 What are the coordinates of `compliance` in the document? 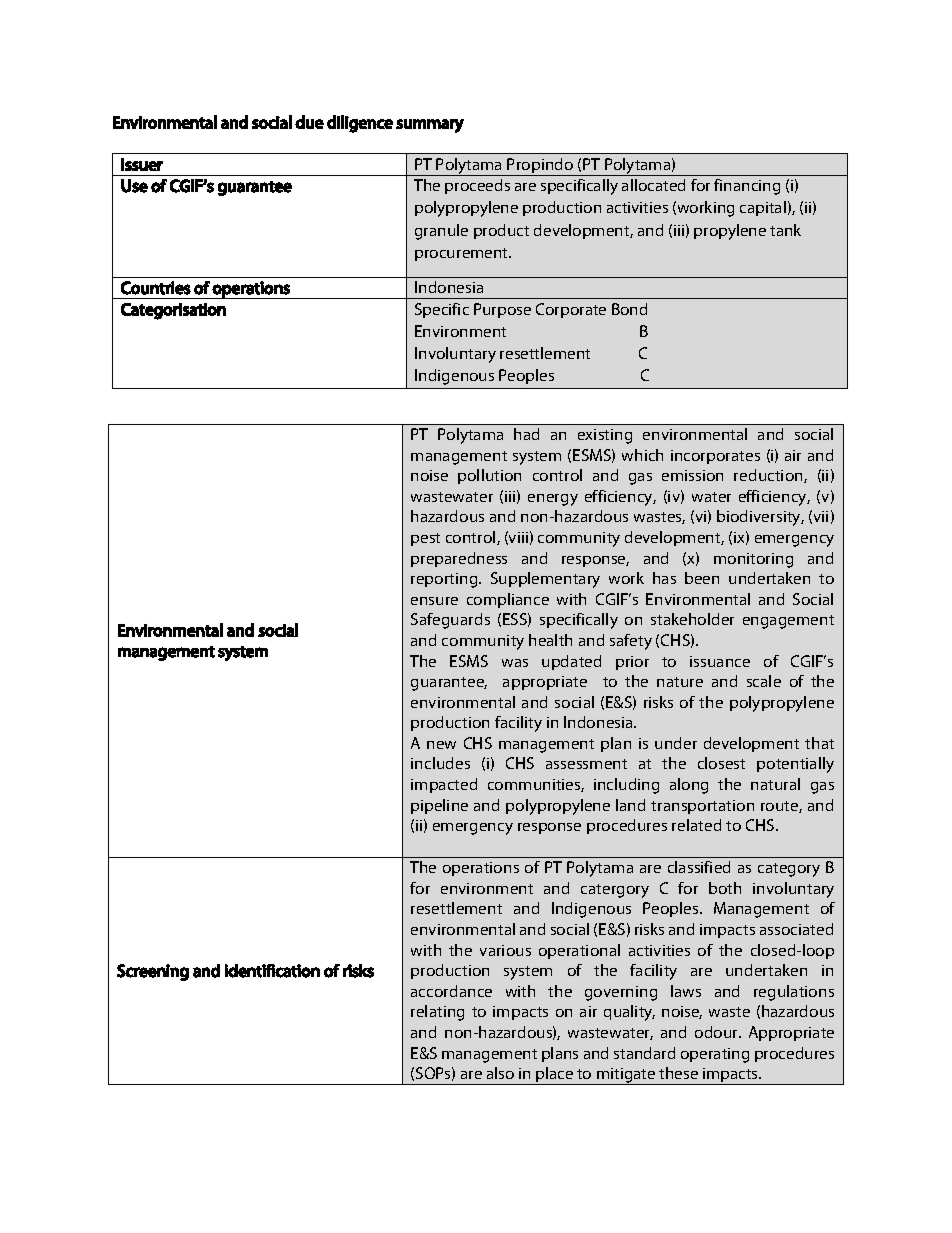 It's located at (508, 600).
